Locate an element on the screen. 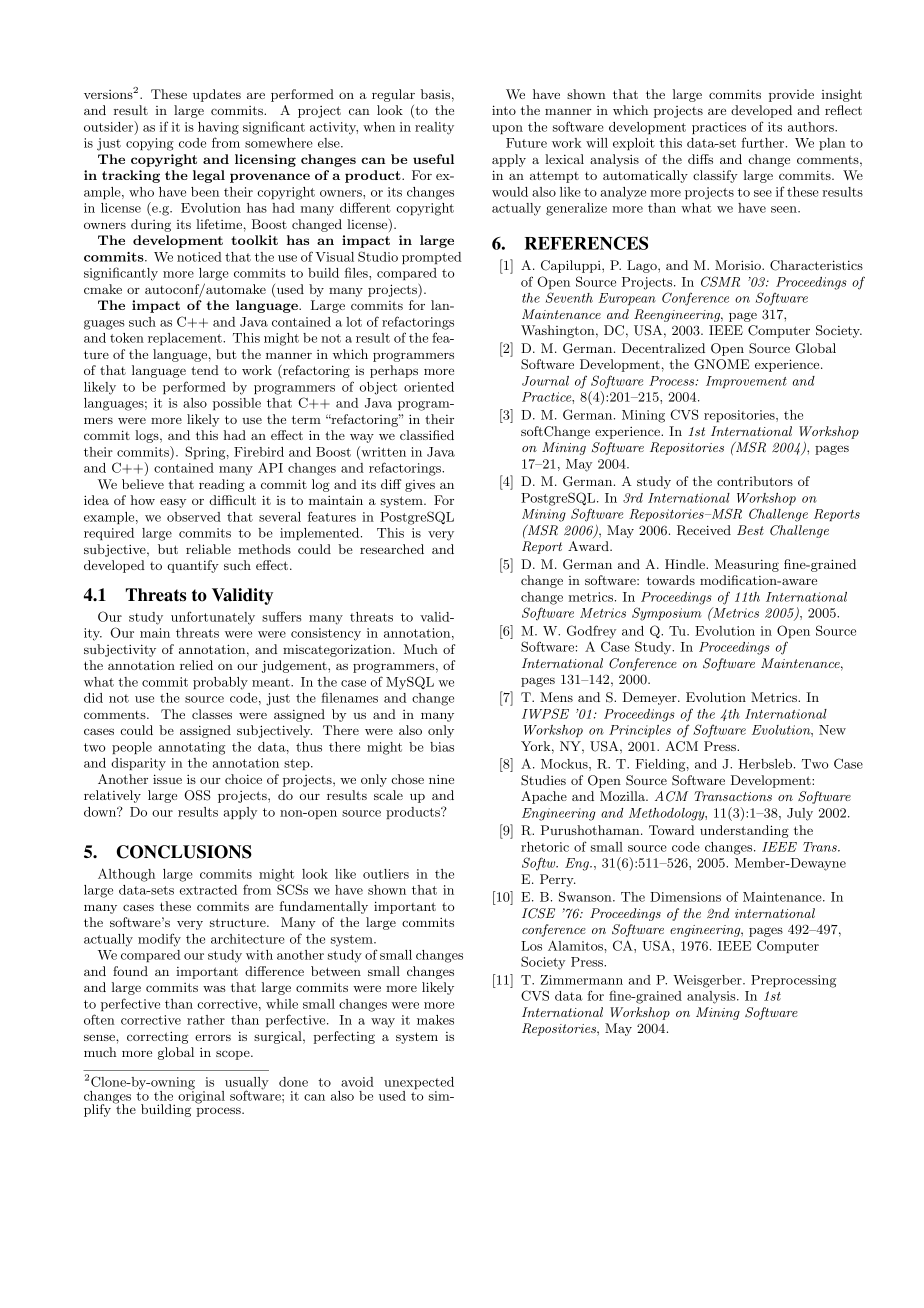 The height and width of the screenshot is (1308, 924). New is located at coordinates (832, 730).
